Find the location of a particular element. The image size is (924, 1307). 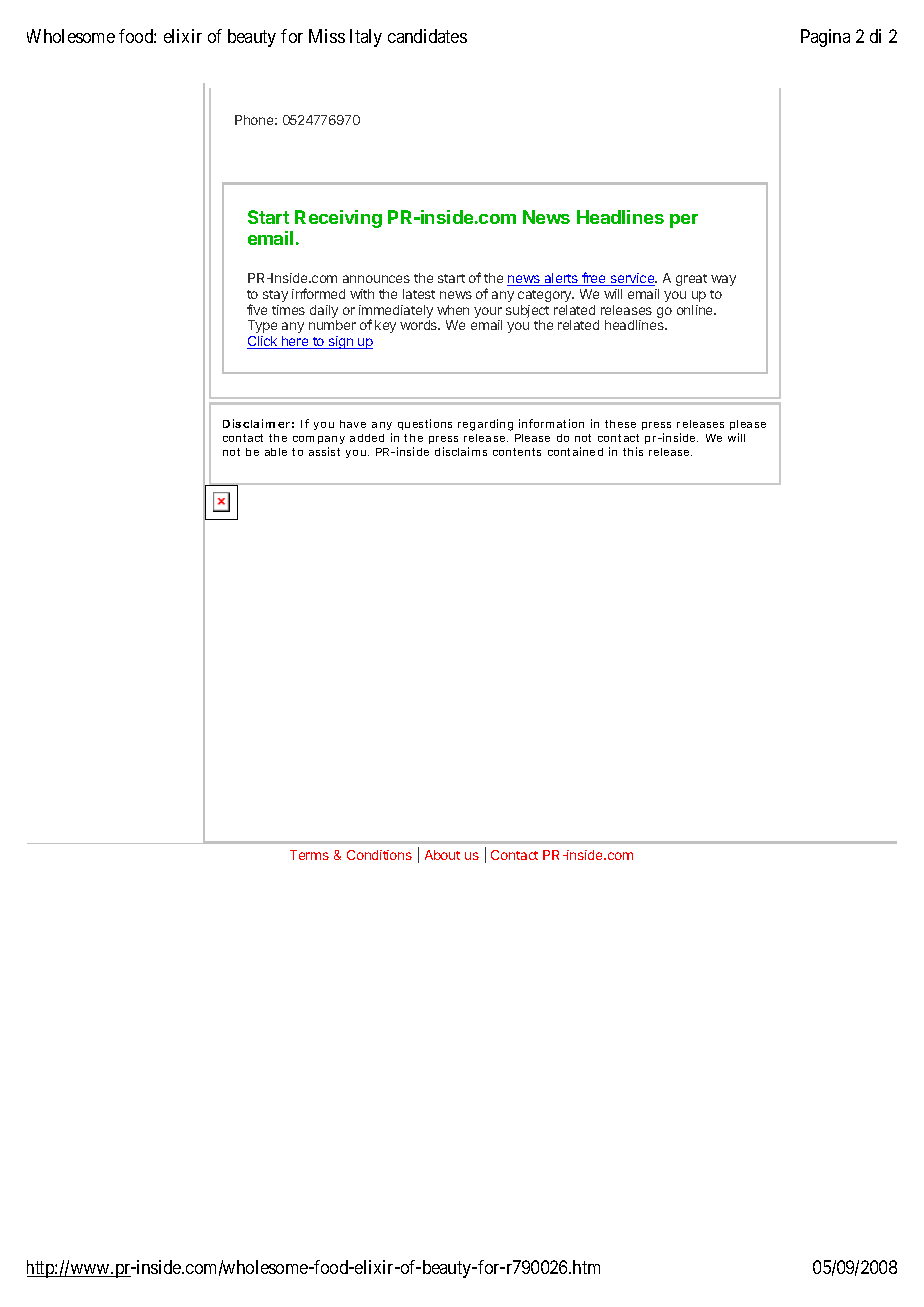

way is located at coordinates (723, 280).
